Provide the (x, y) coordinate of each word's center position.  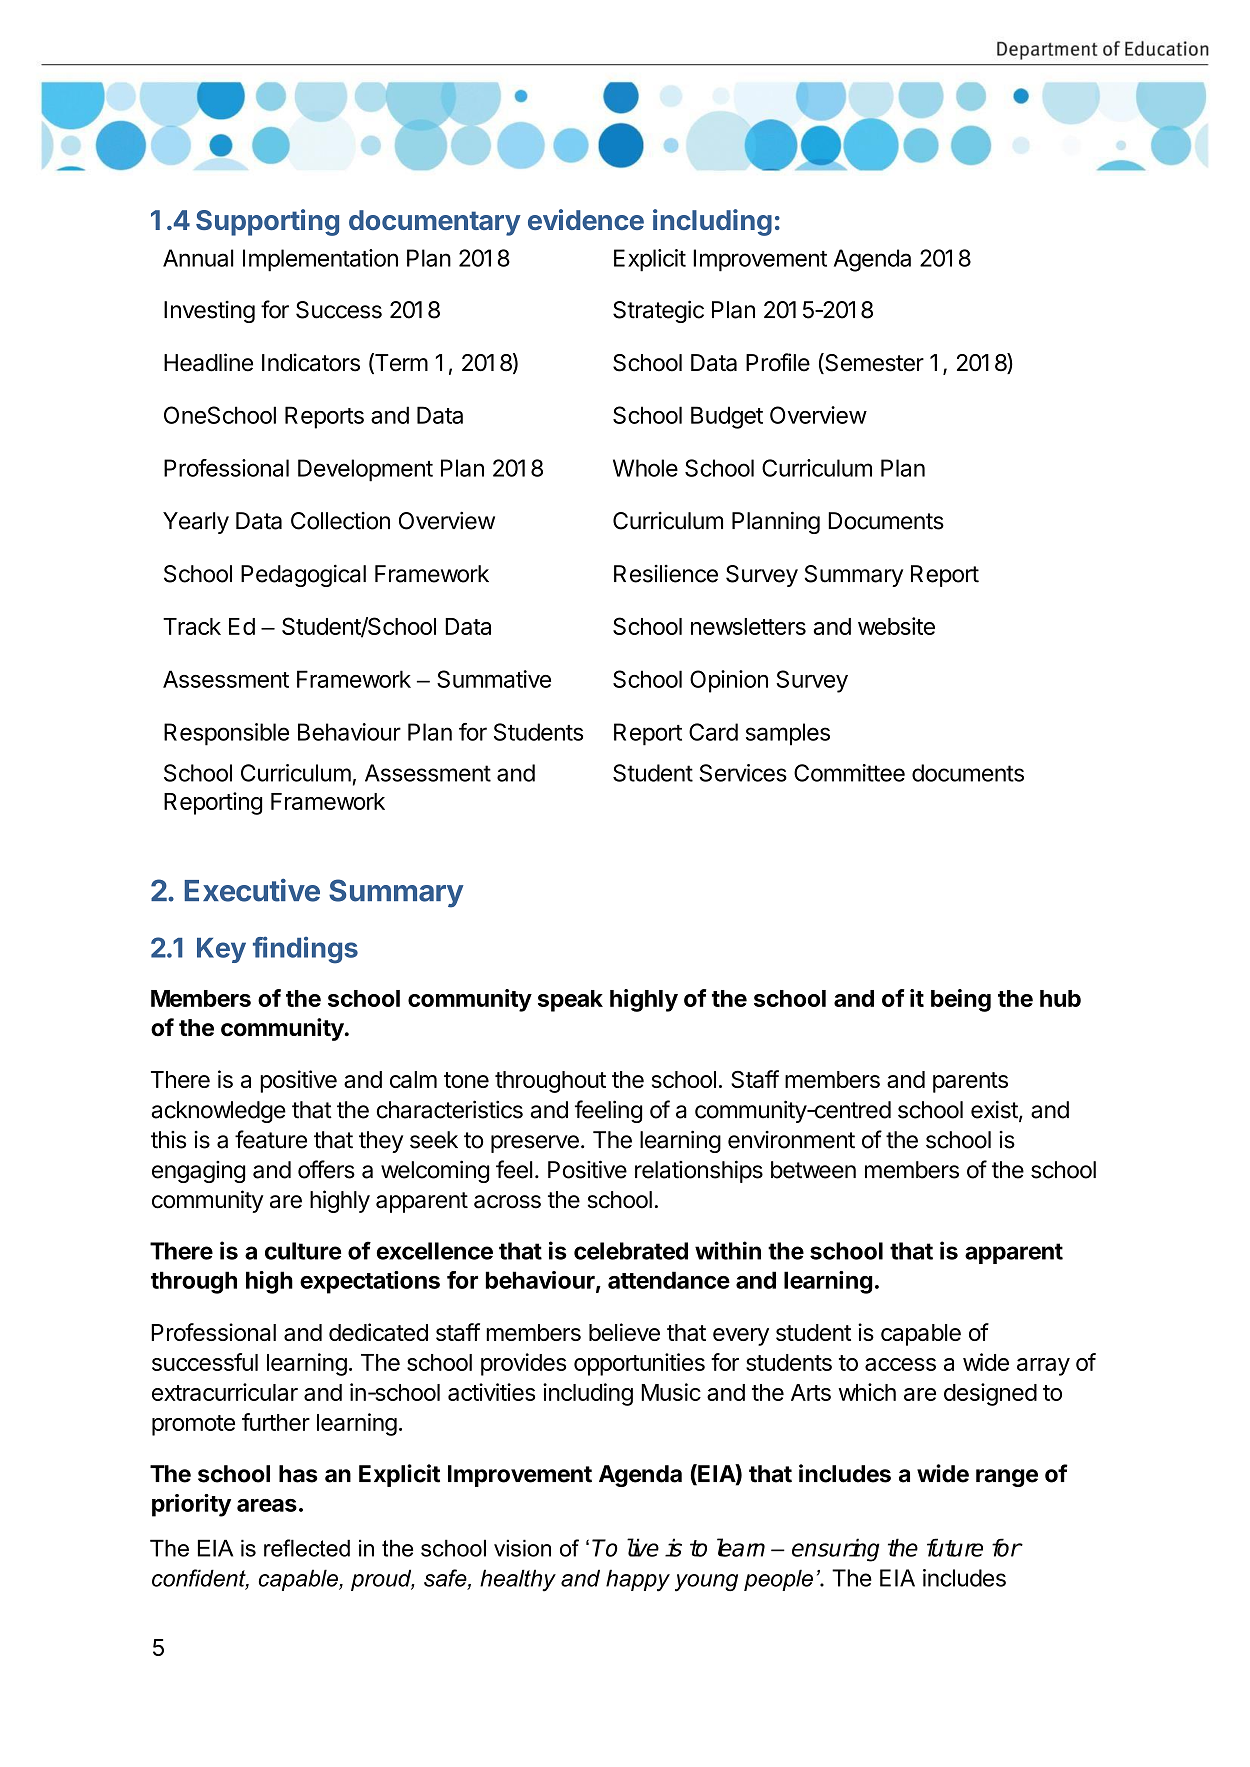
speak (570, 1001)
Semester (873, 363)
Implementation (320, 260)
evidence (586, 219)
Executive (252, 890)
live (643, 1547)
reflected (307, 1548)
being (961, 1000)
